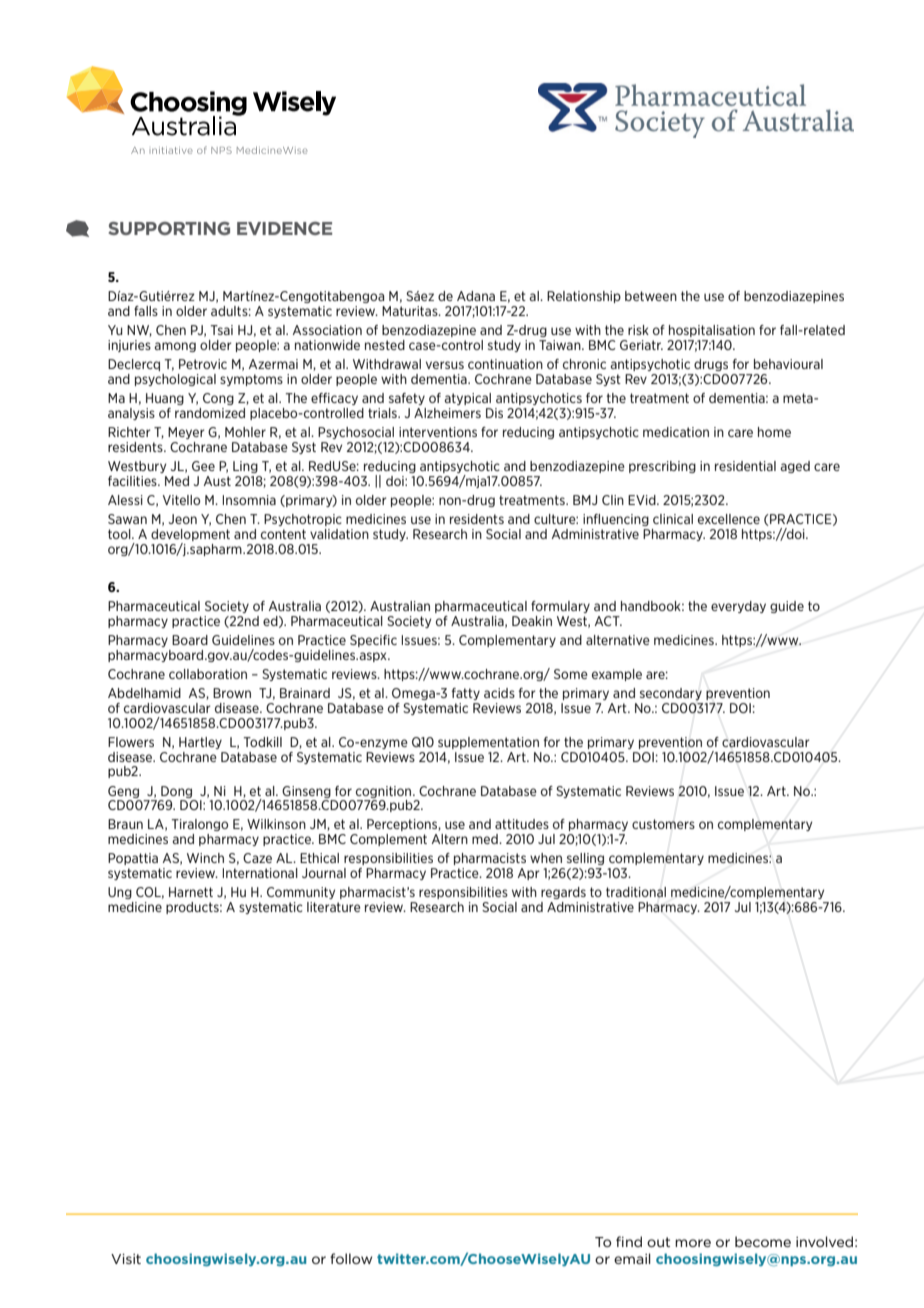 The width and height of the screenshot is (924, 1308). I want to click on Apr, so click(529, 874).
